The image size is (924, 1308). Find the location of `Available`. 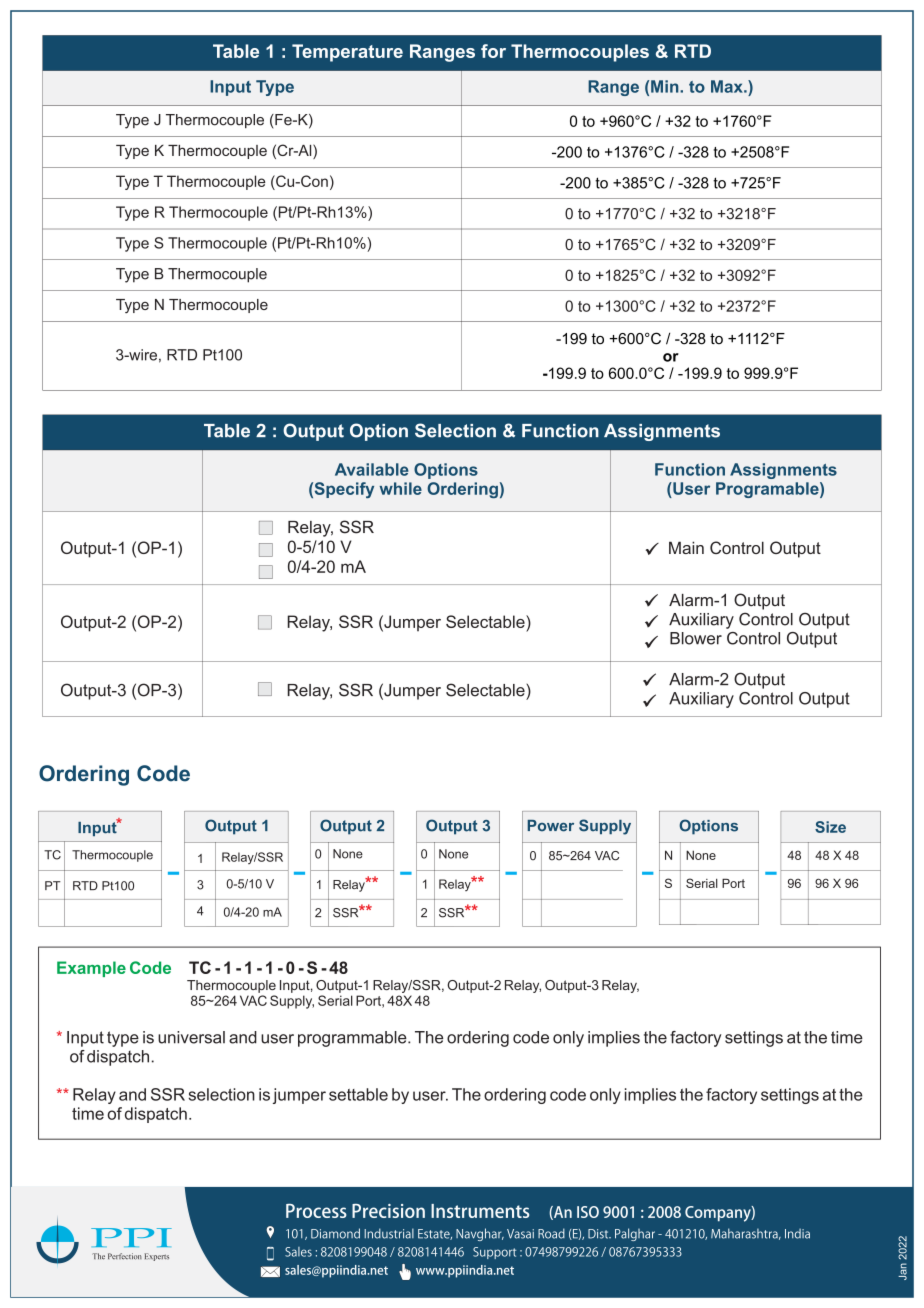

Available is located at coordinates (372, 469).
